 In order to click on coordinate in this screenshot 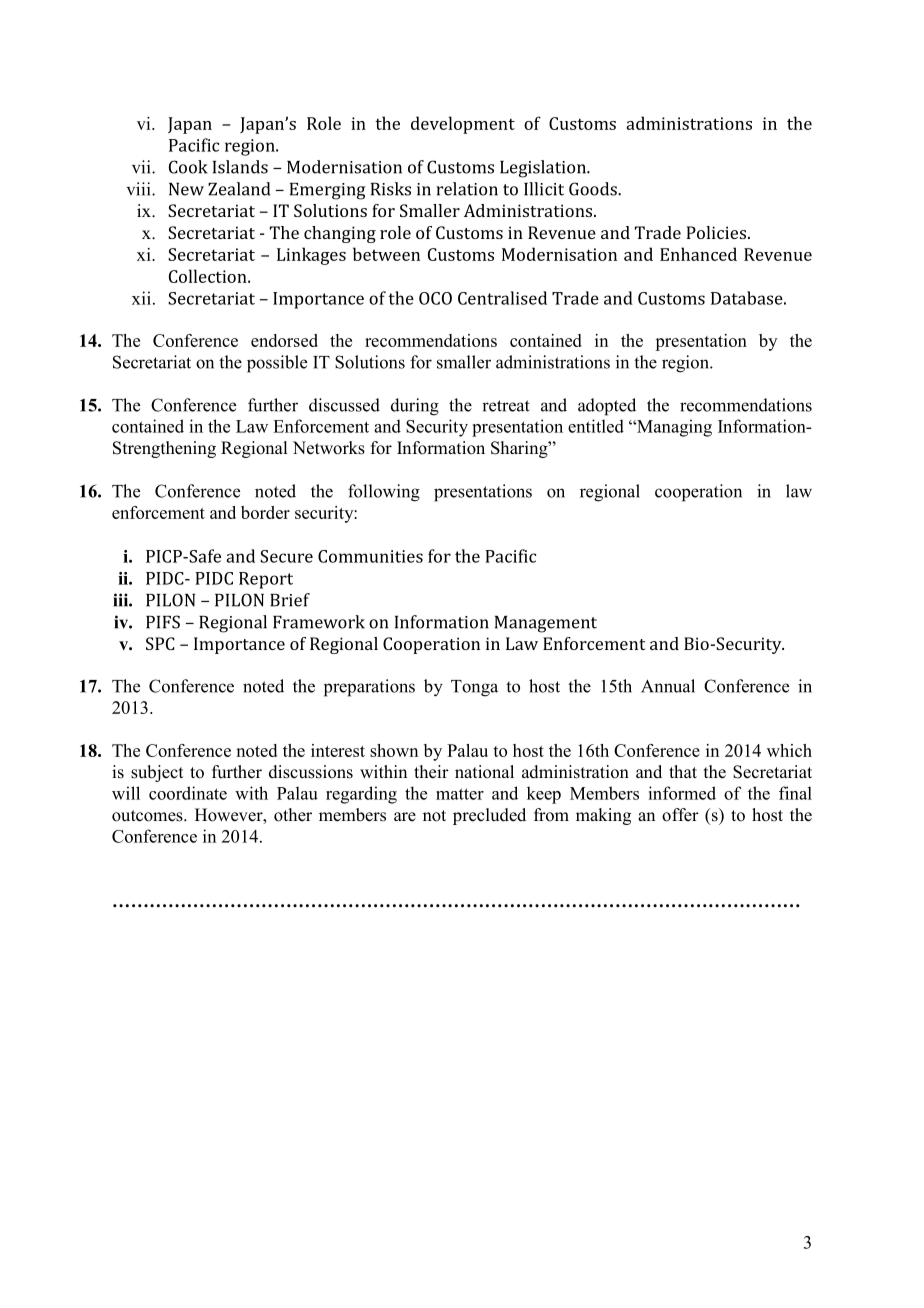, I will do `click(188, 793)`.
